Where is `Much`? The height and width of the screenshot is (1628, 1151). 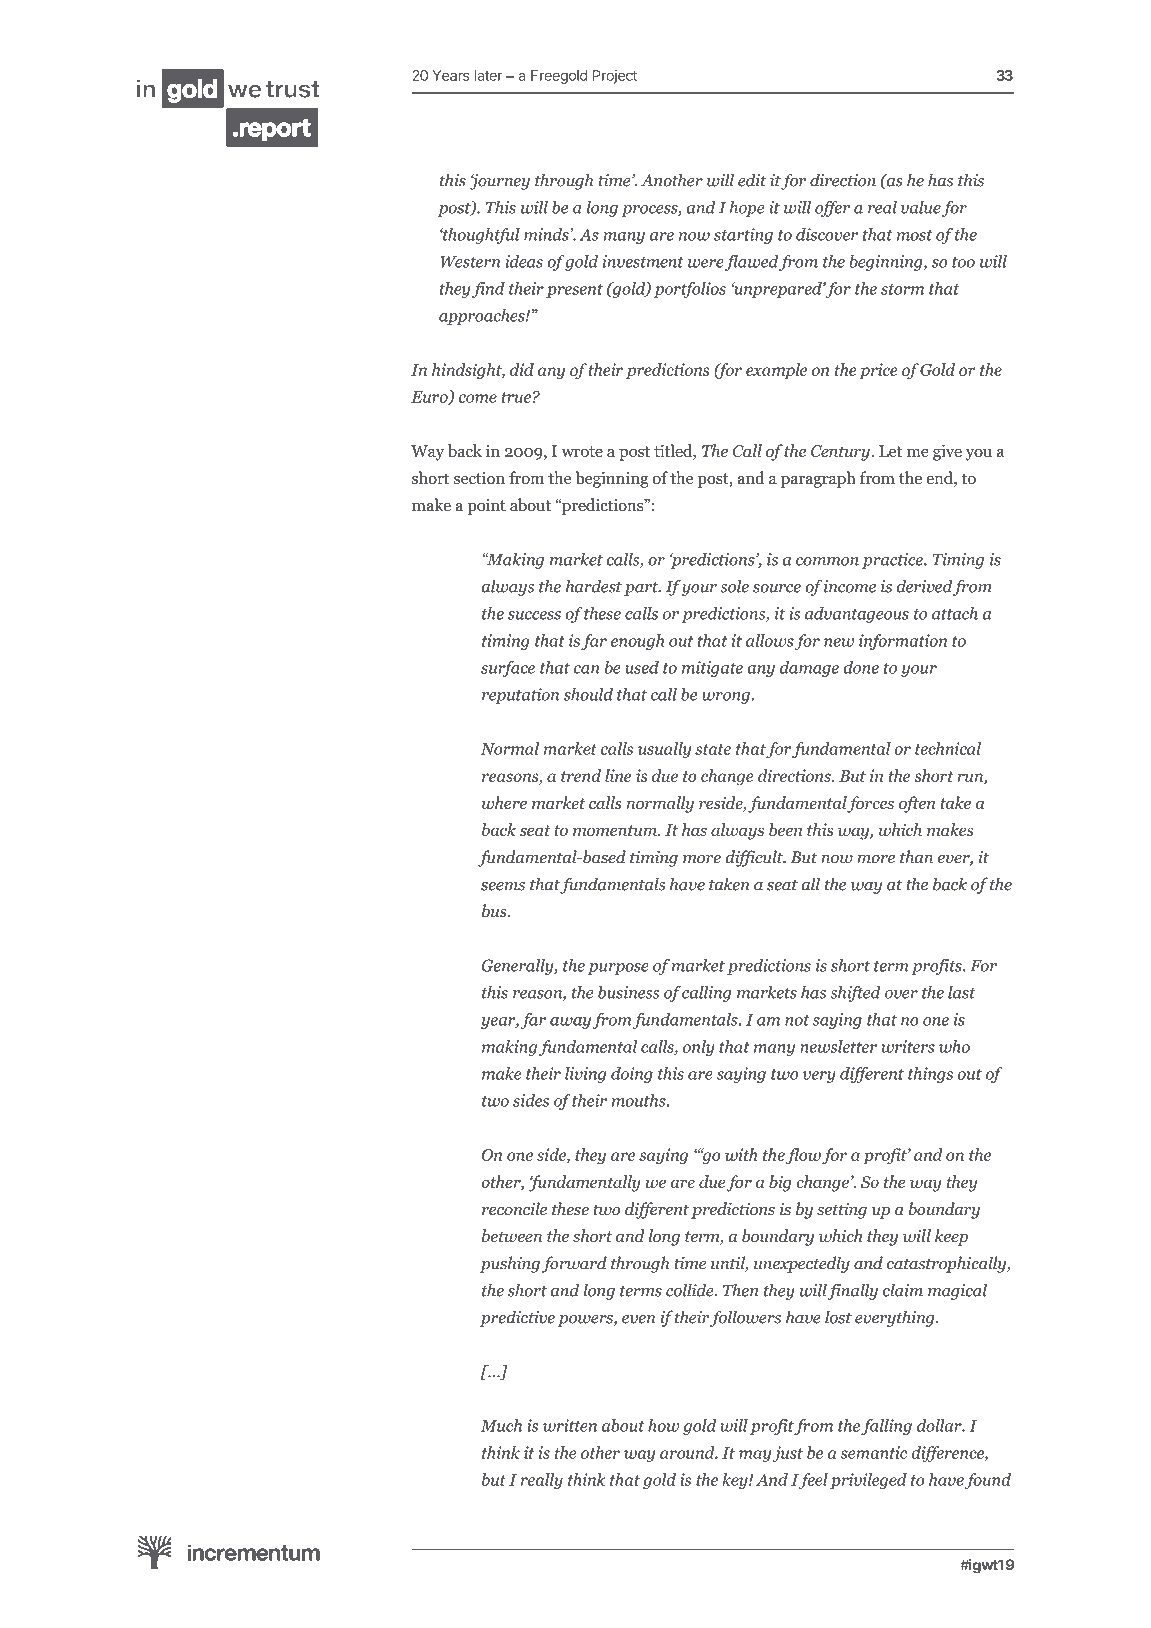 Much is located at coordinates (501, 1425).
